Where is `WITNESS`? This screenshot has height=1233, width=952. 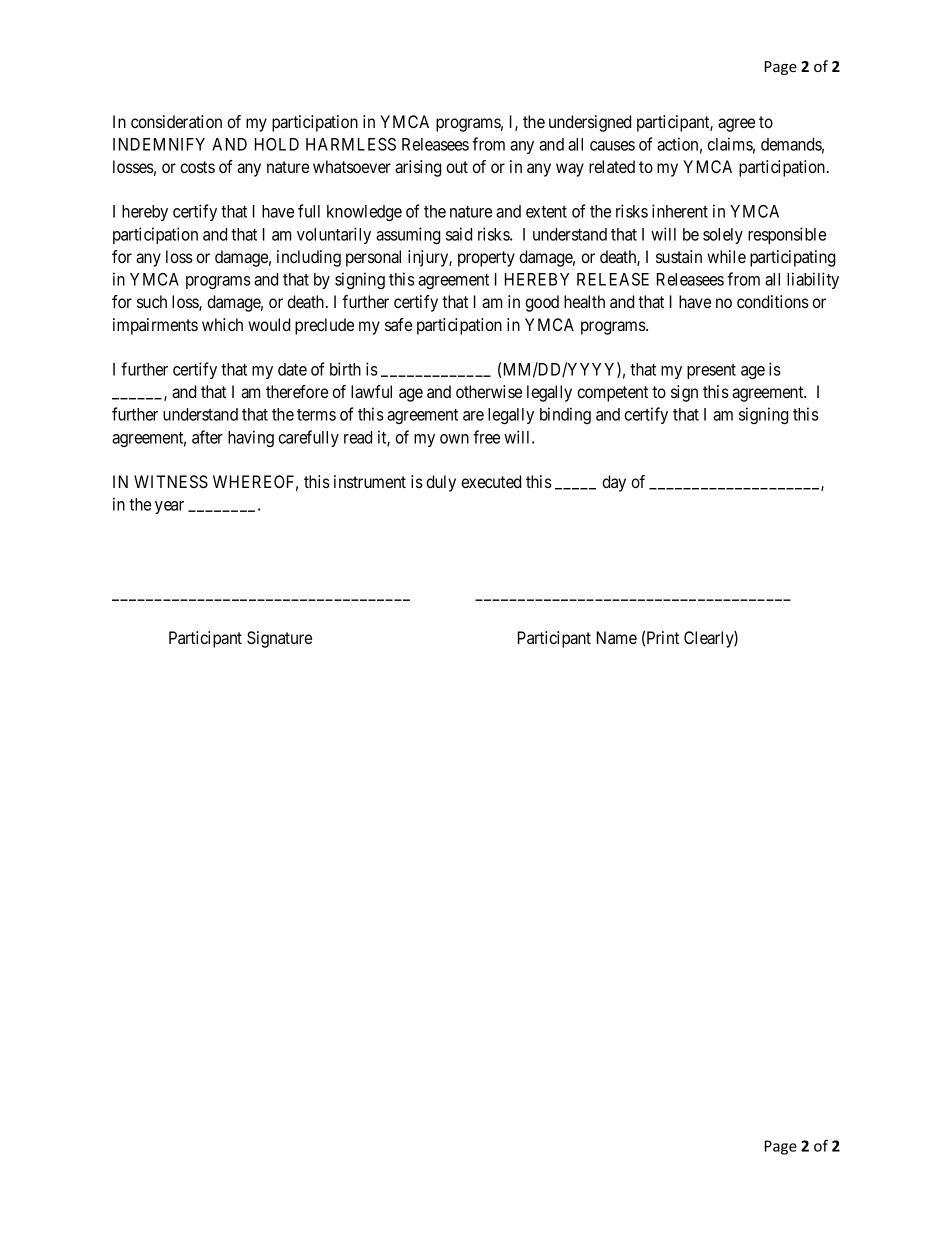 WITNESS is located at coordinates (171, 482).
